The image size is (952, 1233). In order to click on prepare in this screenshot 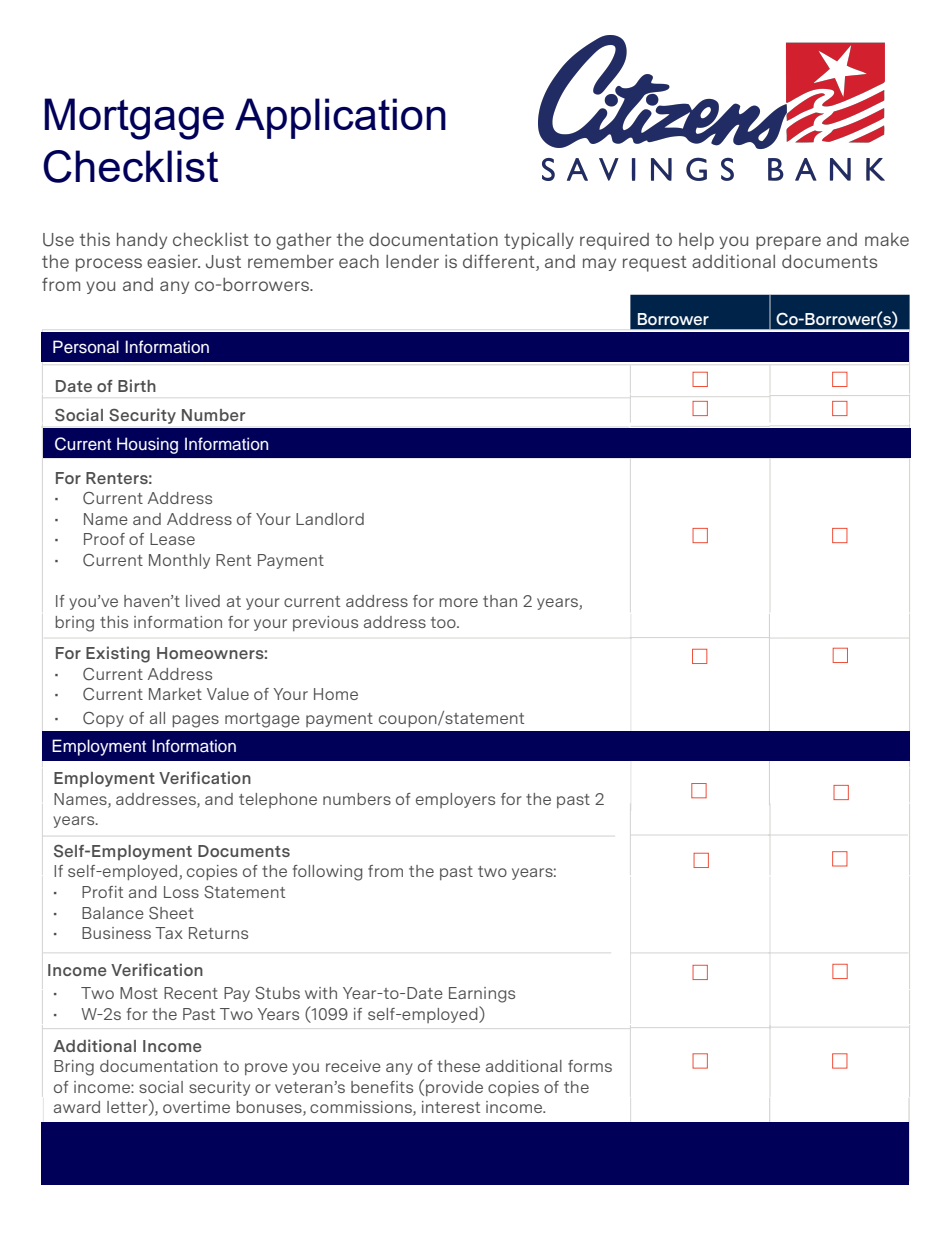, I will do `click(788, 243)`.
